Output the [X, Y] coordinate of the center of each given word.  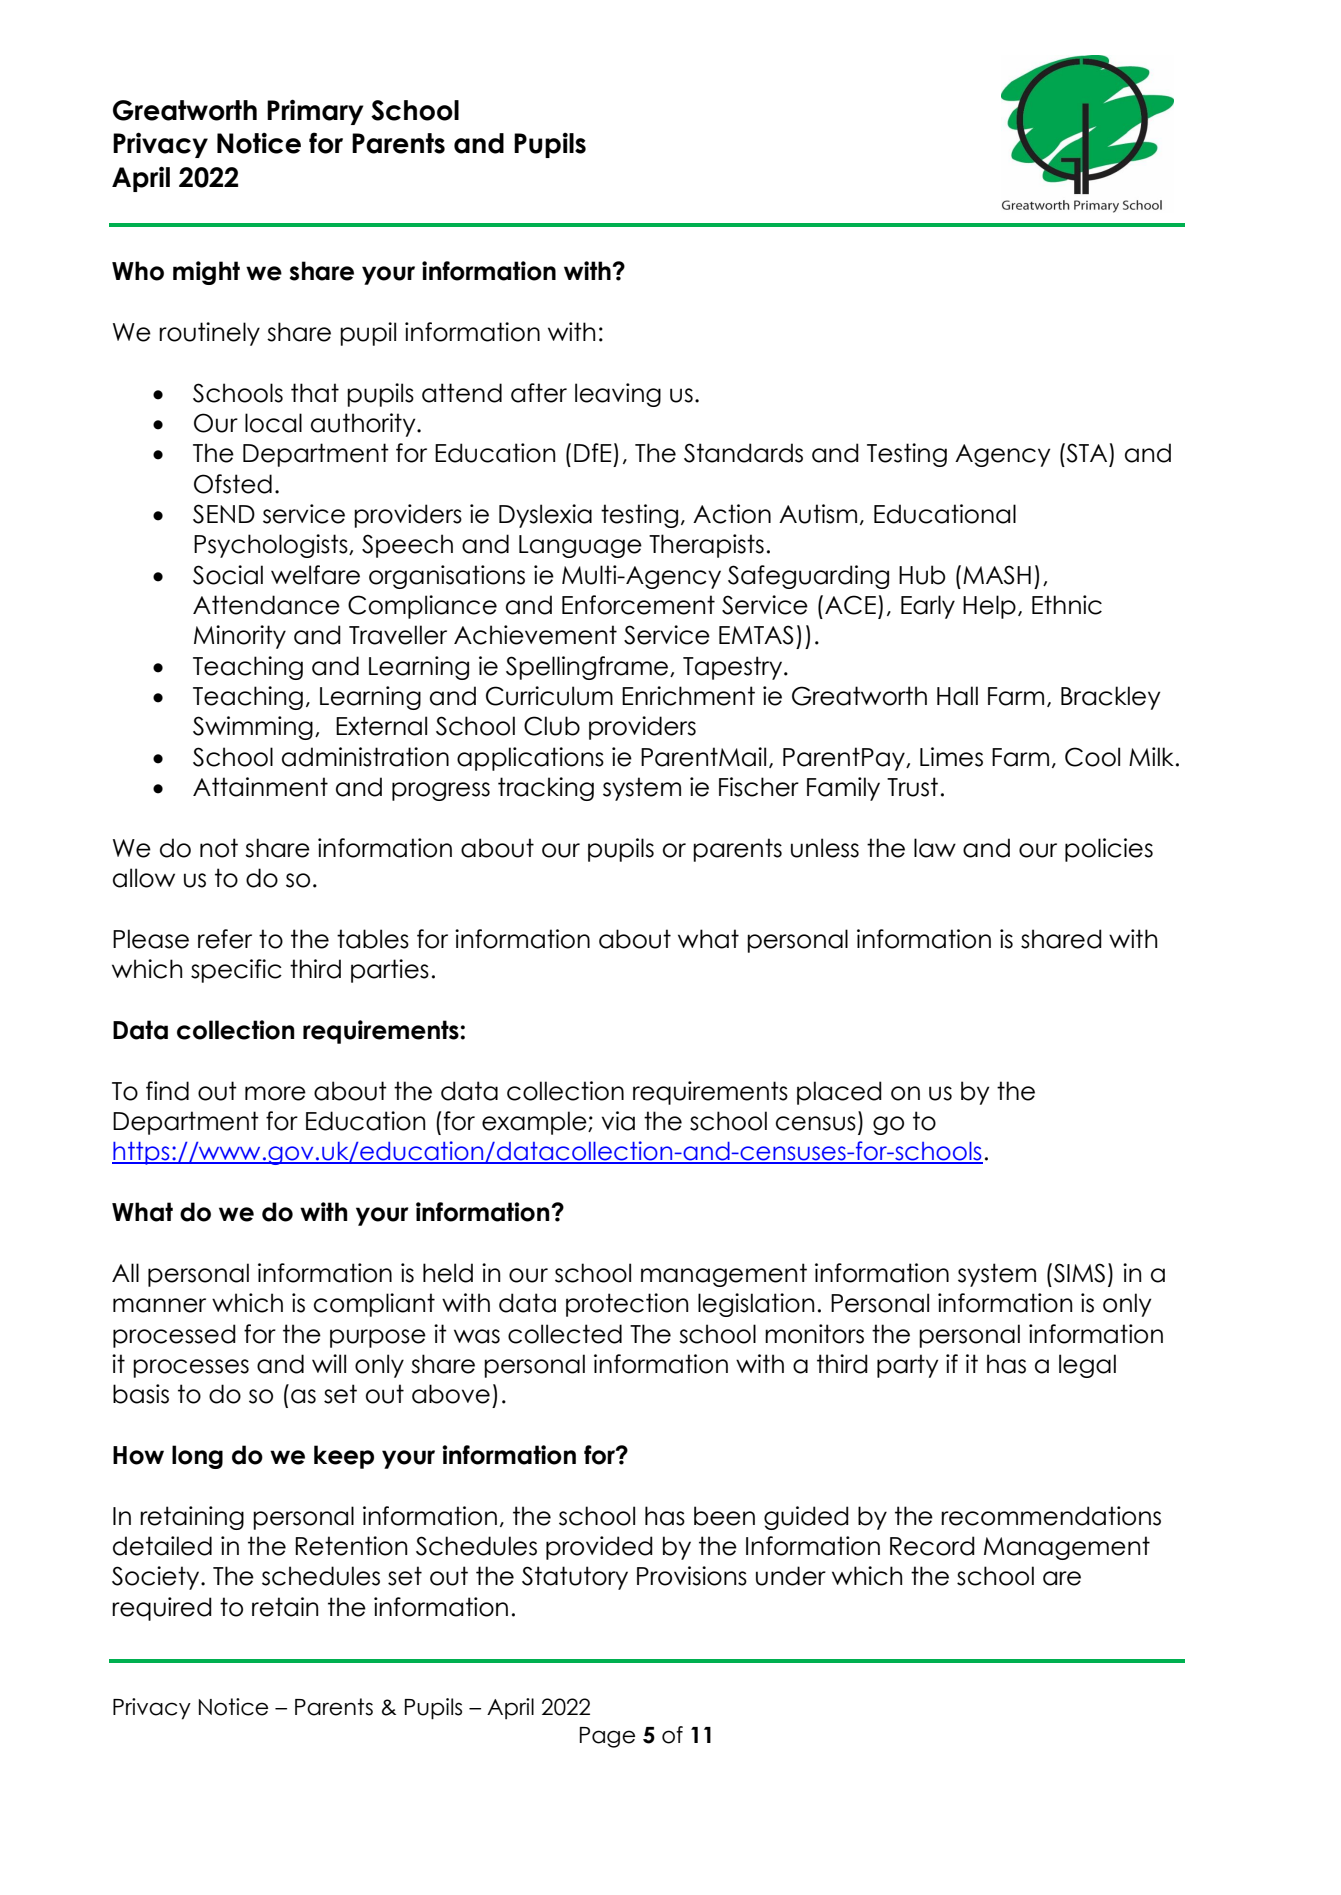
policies [1109, 850]
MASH [997, 575]
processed [174, 1336]
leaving [618, 395]
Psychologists [272, 546]
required [162, 1609]
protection [627, 1305]
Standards [743, 453]
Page [607, 1737]
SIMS [1079, 1273]
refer [225, 939]
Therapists [706, 546]
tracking [546, 789]
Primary [315, 112]
